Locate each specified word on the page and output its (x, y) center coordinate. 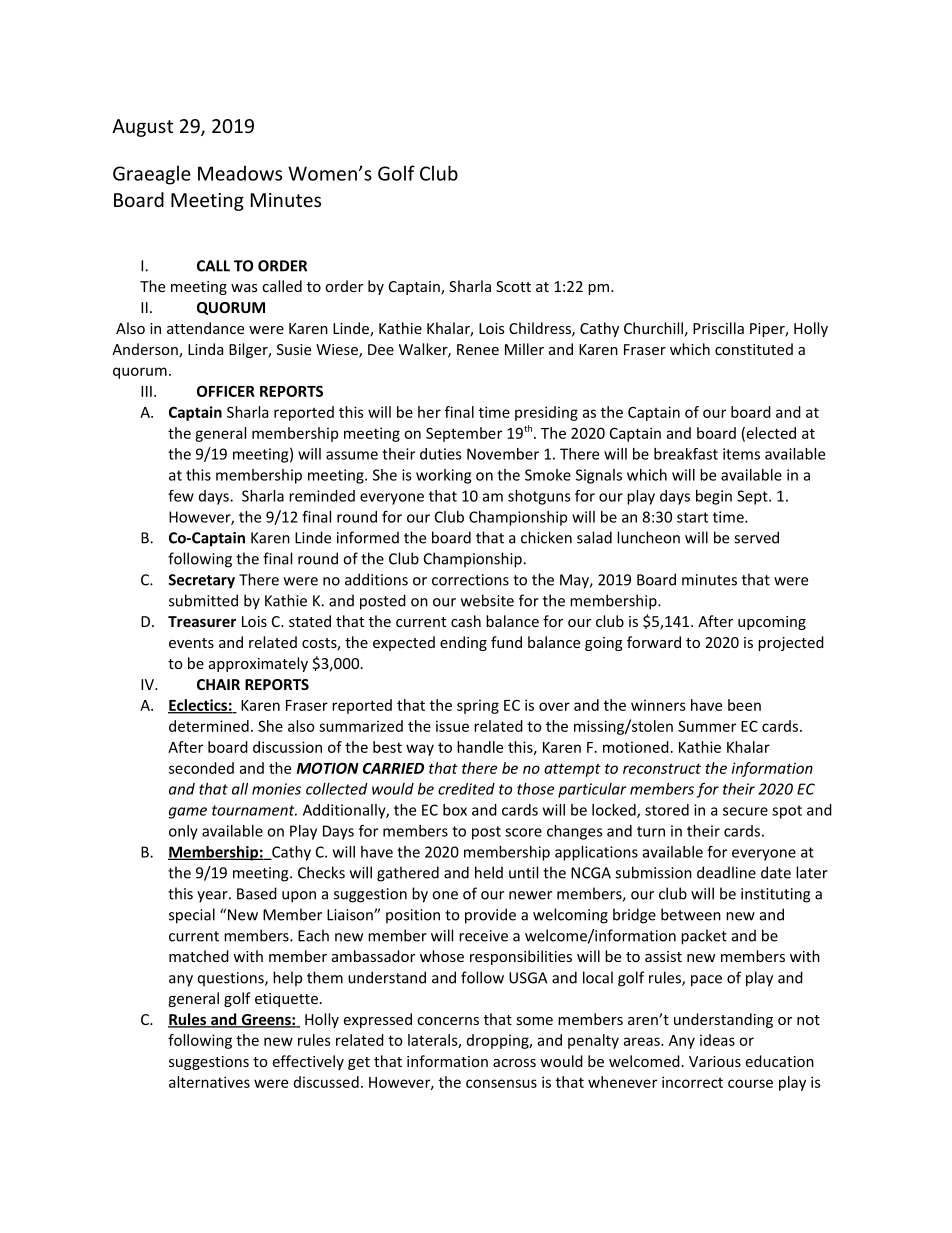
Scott (513, 286)
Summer (707, 726)
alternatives (209, 1082)
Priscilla (718, 328)
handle (480, 747)
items (741, 454)
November (503, 454)
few (181, 496)
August (142, 128)
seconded (201, 768)
